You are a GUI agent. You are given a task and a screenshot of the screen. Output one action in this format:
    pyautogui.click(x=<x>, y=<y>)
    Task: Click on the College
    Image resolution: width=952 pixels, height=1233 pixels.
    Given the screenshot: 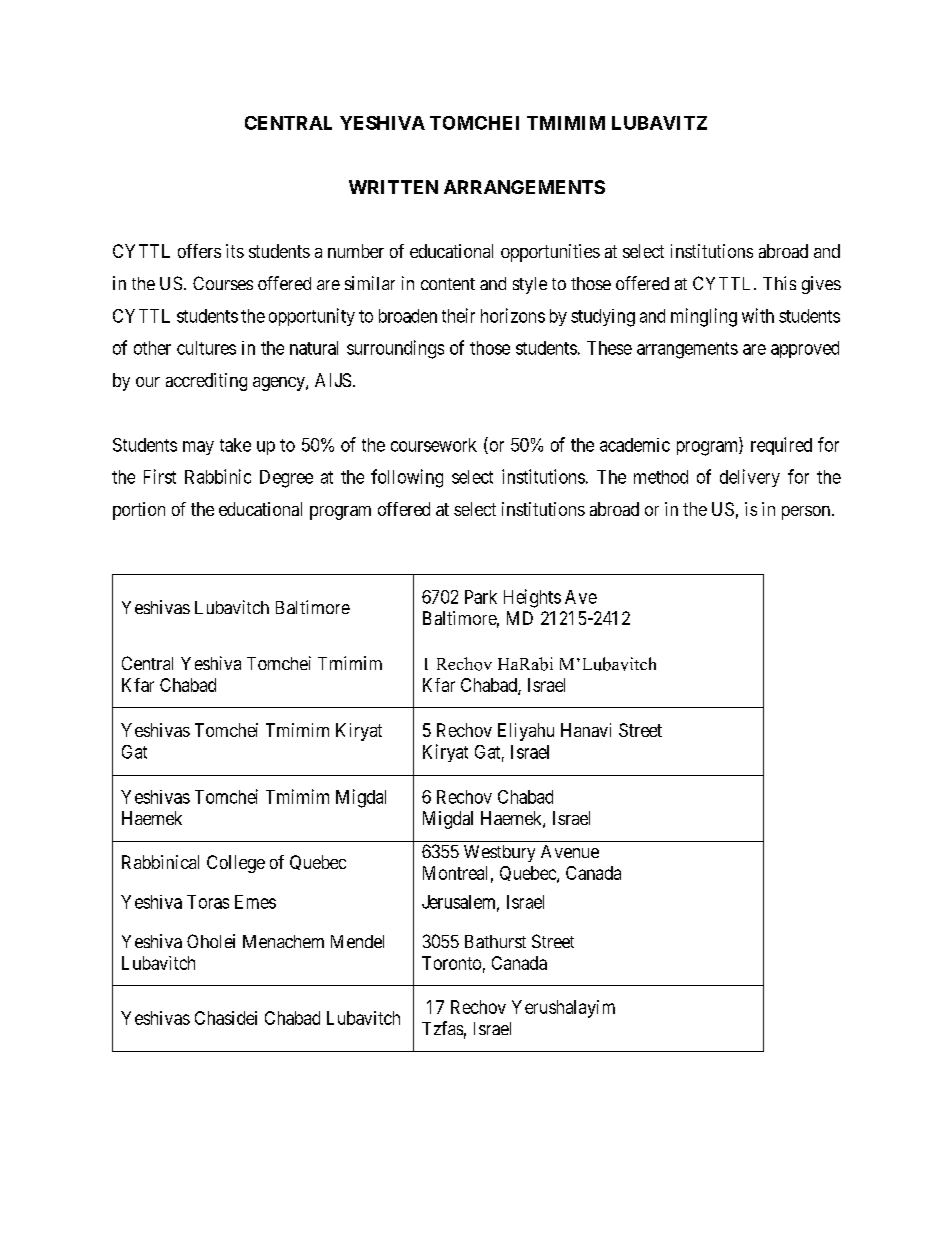 What is the action you would take?
    pyautogui.click(x=236, y=864)
